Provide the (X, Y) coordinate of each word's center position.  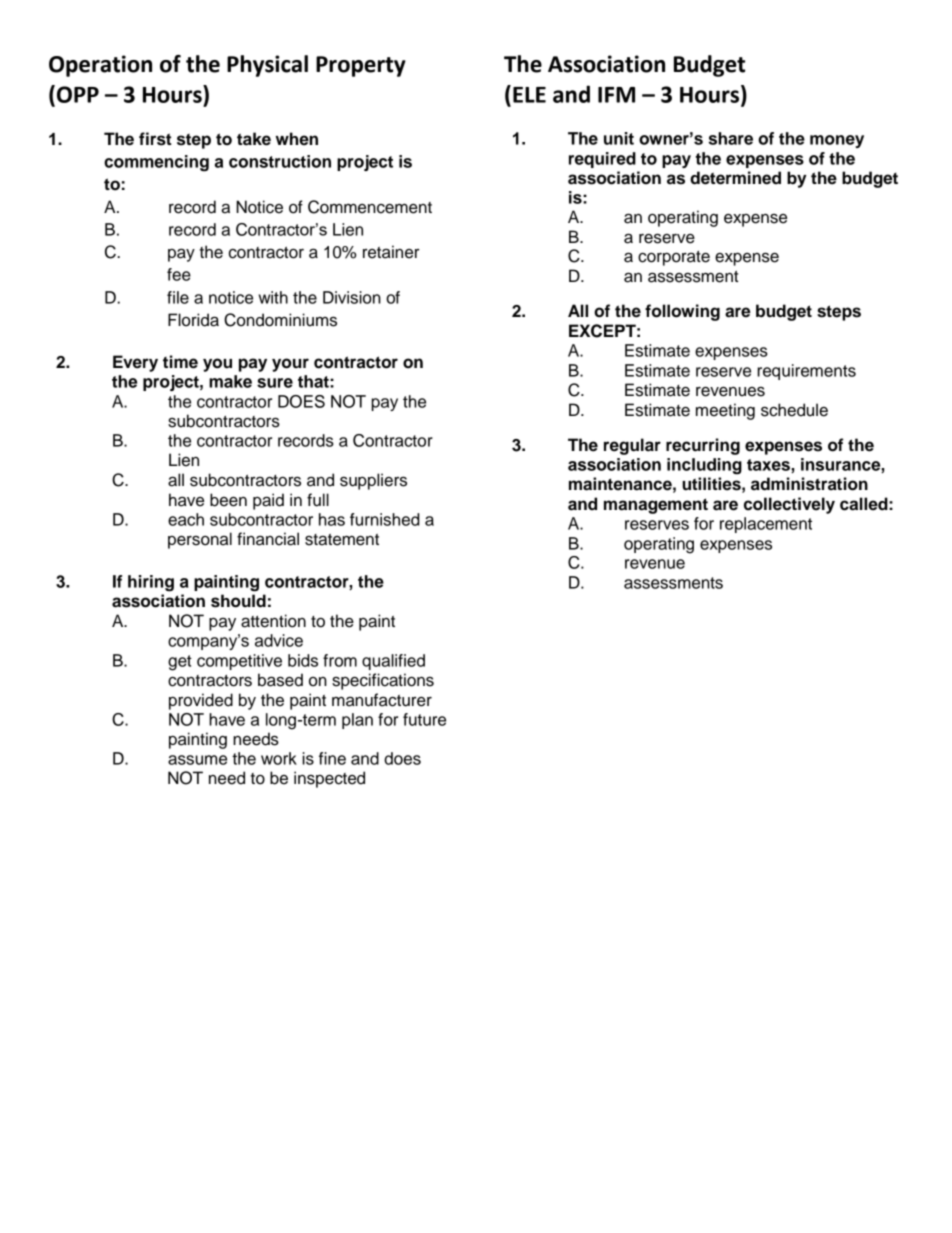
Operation (100, 66)
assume (197, 760)
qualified (393, 662)
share (730, 138)
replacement (766, 525)
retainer (391, 252)
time (180, 362)
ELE (529, 95)
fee (179, 274)
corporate (674, 258)
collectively (789, 505)
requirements (806, 372)
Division (352, 297)
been (228, 500)
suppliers (373, 481)
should (238, 601)
